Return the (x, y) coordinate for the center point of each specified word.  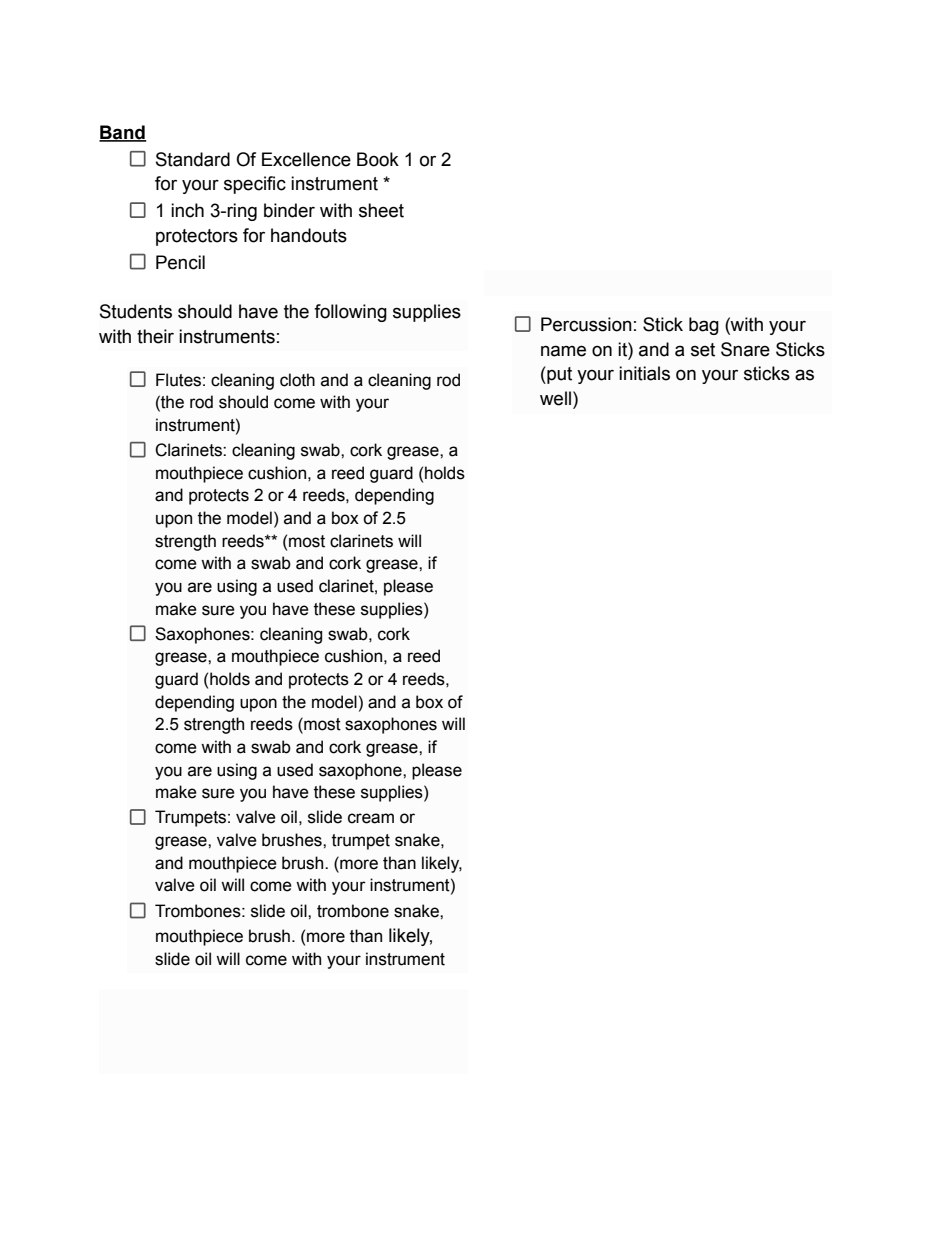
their (155, 336)
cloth (297, 380)
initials (644, 373)
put (558, 375)
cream (371, 818)
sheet (381, 210)
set (703, 350)
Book (378, 159)
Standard (193, 159)
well (555, 398)
